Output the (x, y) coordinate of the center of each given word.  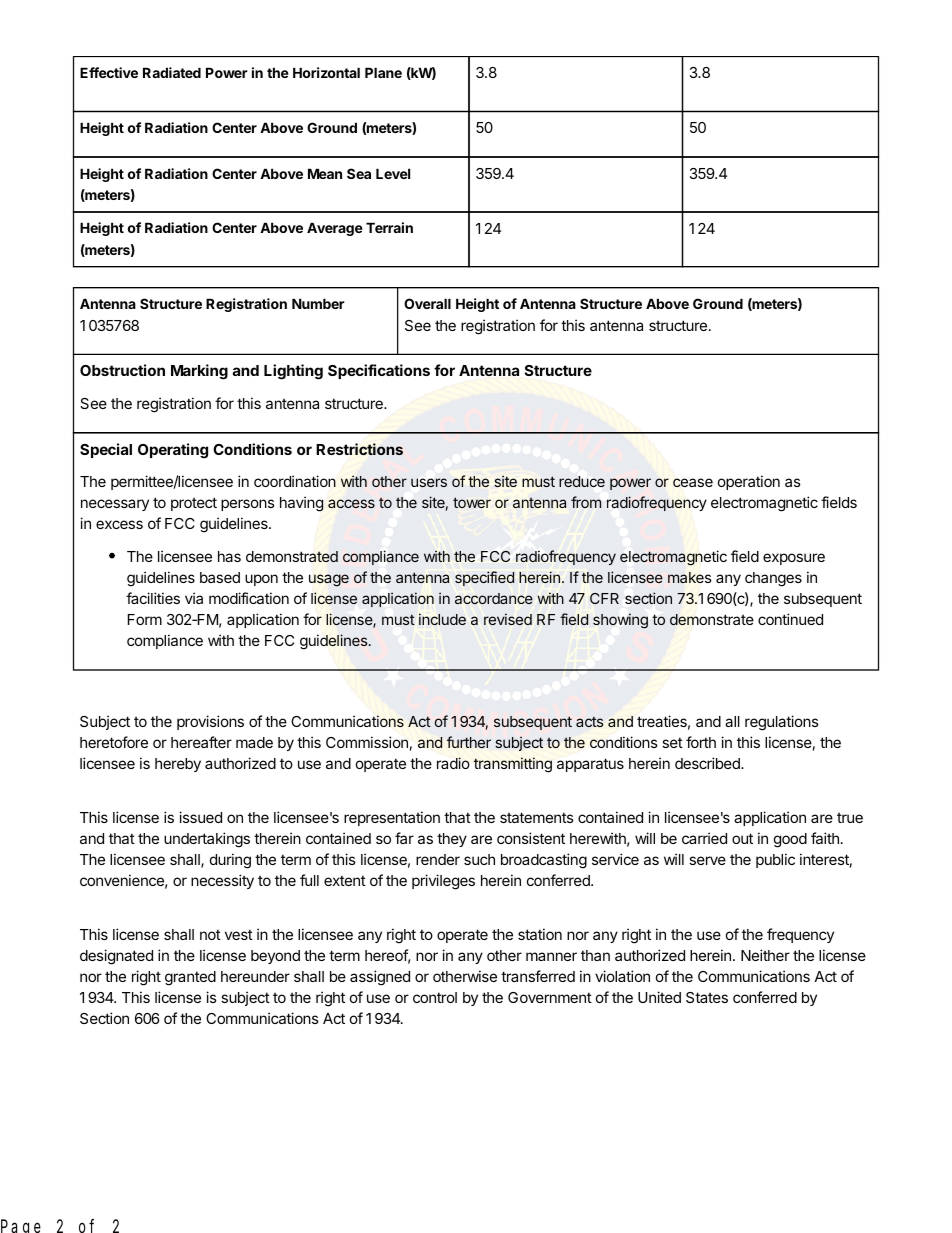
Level (393, 173)
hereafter (201, 742)
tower (472, 502)
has (229, 556)
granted (190, 978)
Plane (383, 72)
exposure (794, 559)
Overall (427, 303)
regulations (782, 723)
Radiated (172, 72)
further (469, 742)
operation (749, 482)
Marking (199, 372)
